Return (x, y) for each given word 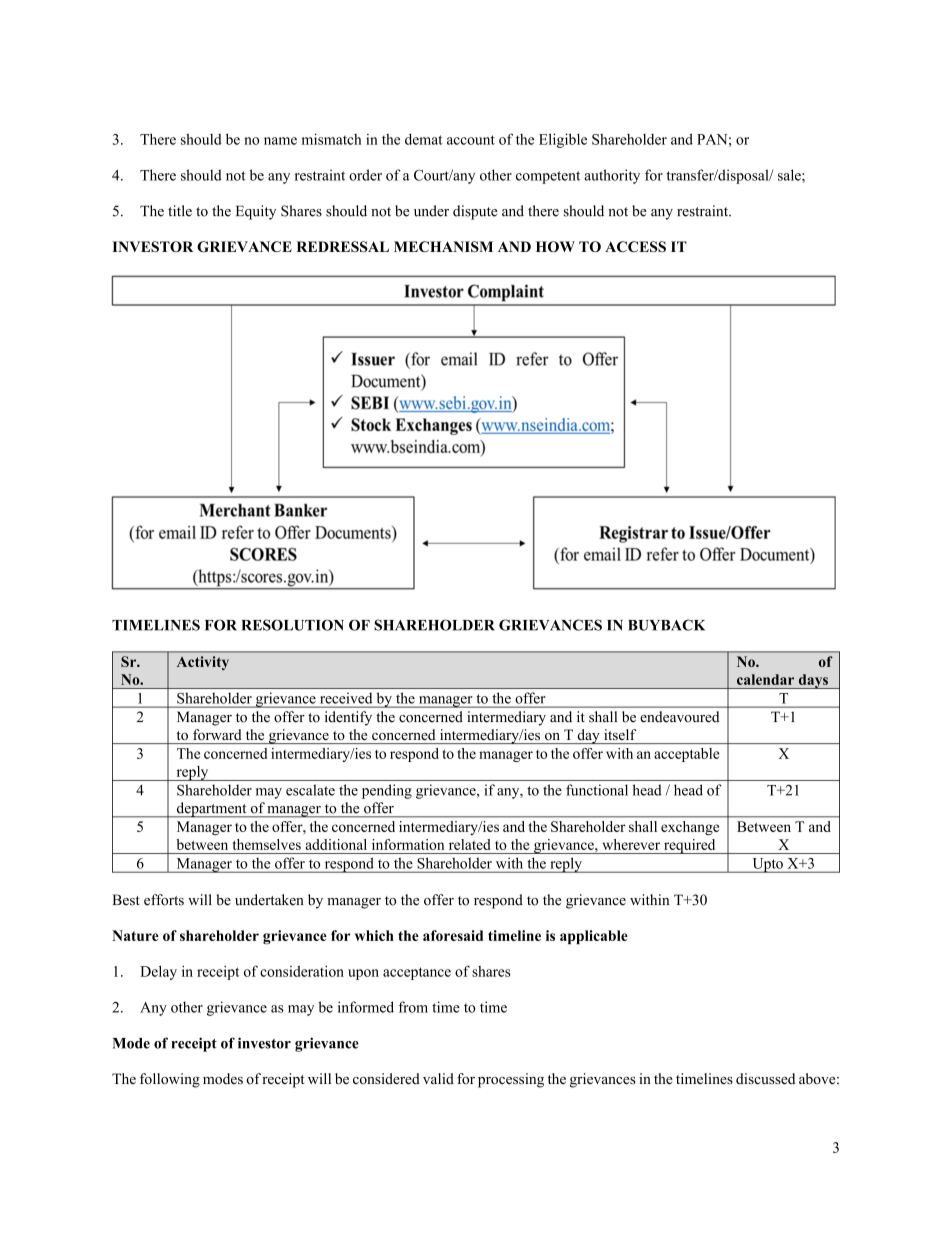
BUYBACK (666, 625)
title (180, 211)
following (170, 1080)
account (471, 140)
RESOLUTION (292, 625)
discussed (765, 1079)
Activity (203, 663)
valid (438, 1078)
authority (612, 176)
